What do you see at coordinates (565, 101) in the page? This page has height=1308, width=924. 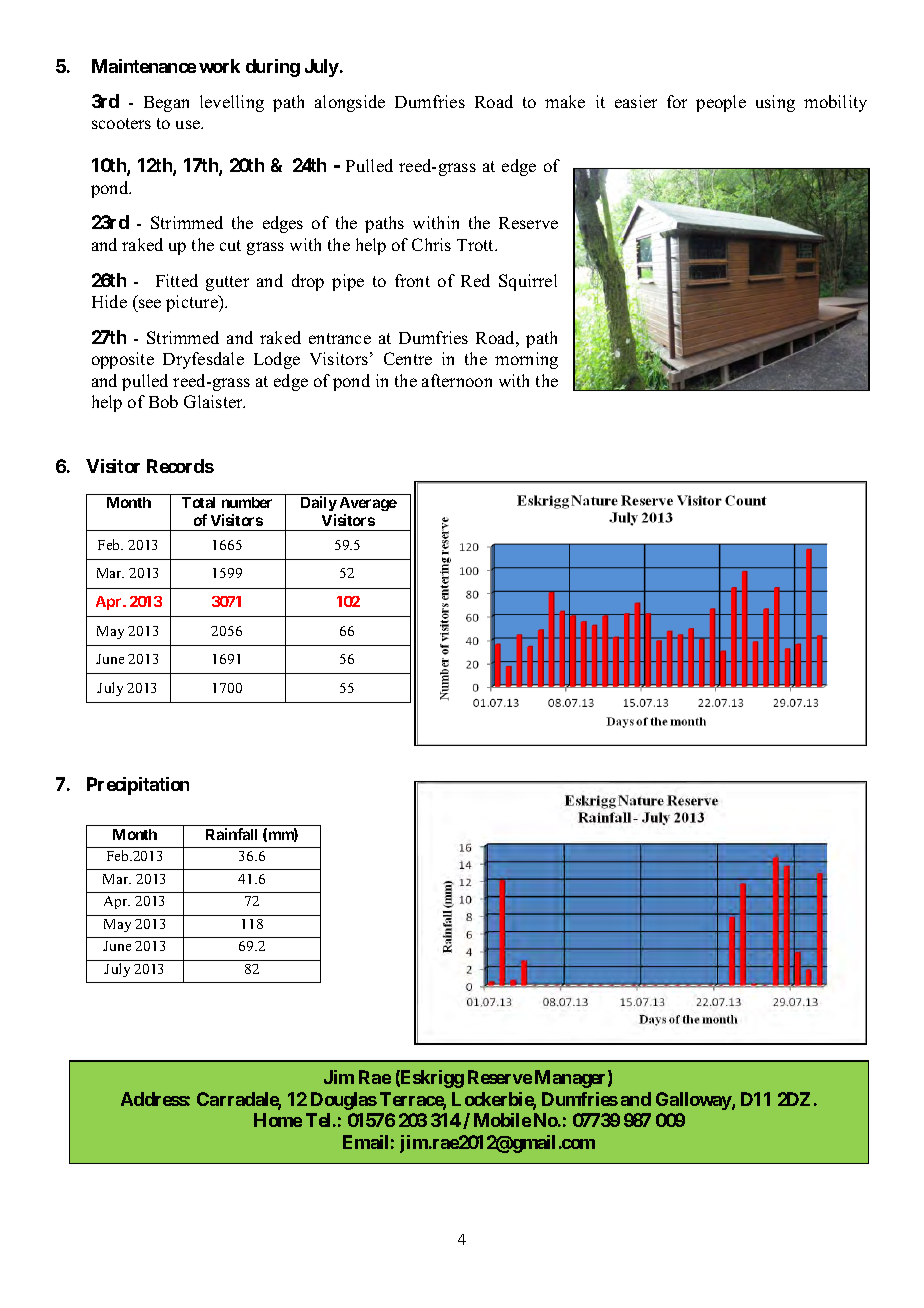 I see `make` at bounding box center [565, 101].
